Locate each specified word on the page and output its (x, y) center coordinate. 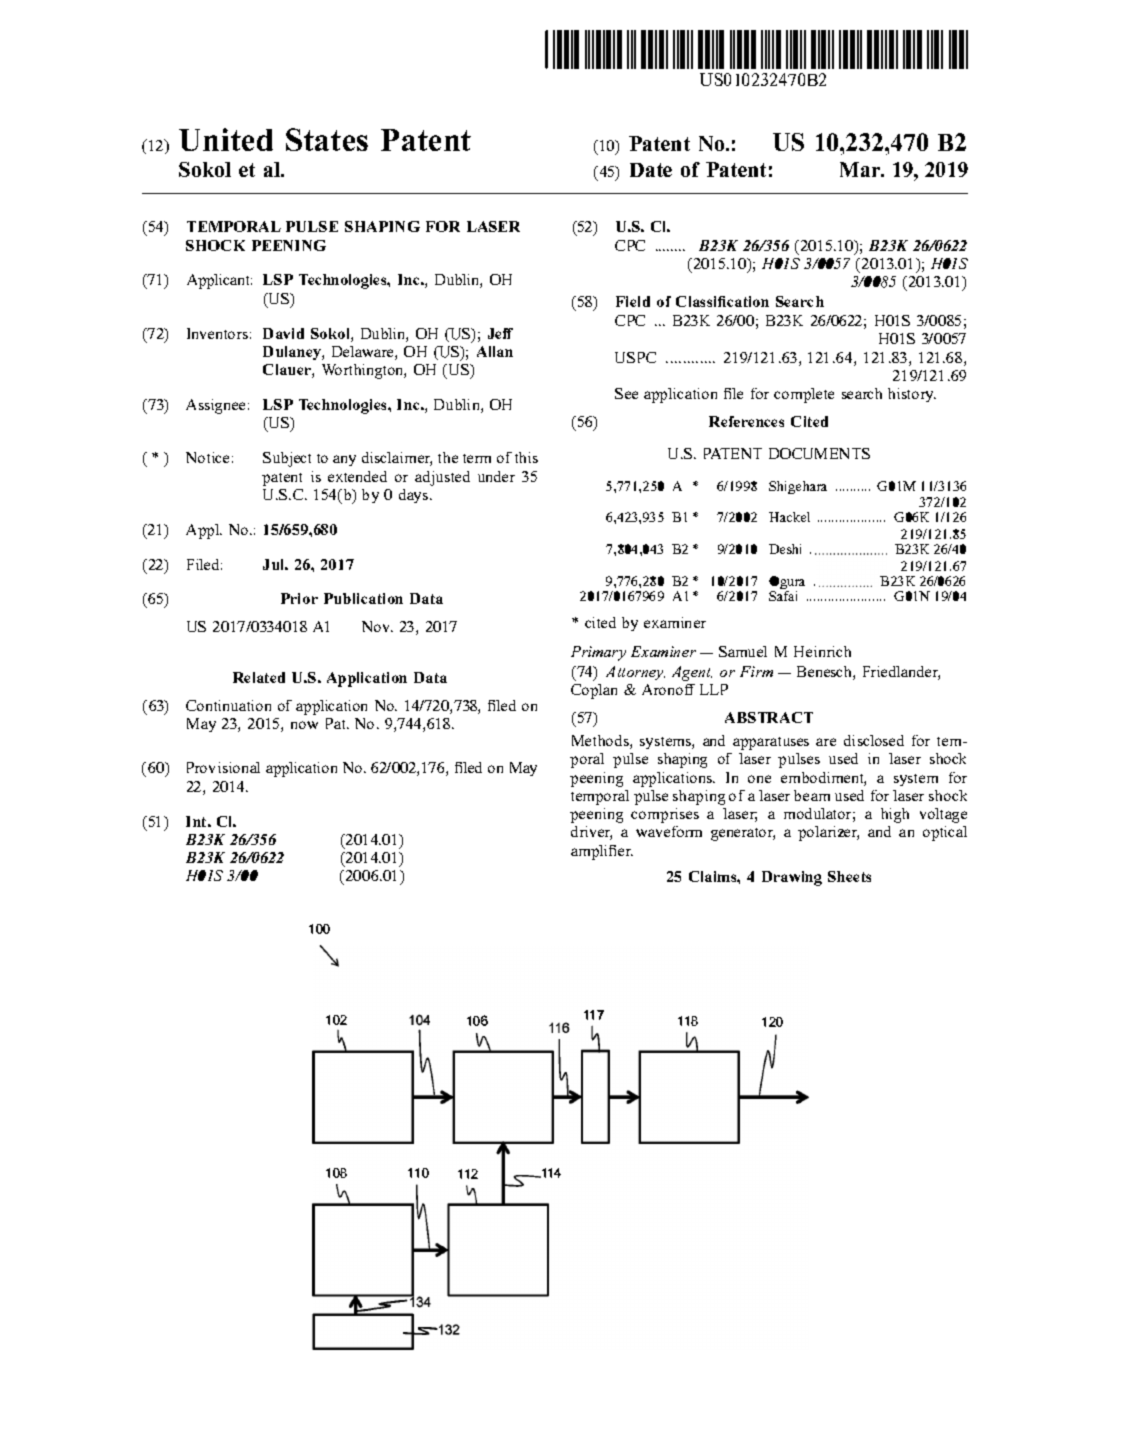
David (283, 333)
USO (715, 79)
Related (259, 677)
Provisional (223, 767)
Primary (598, 653)
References (746, 421)
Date (651, 170)
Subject (287, 459)
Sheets (849, 876)
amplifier (602, 852)
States (327, 139)
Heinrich (822, 651)
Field (633, 301)
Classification (722, 301)
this (526, 457)
